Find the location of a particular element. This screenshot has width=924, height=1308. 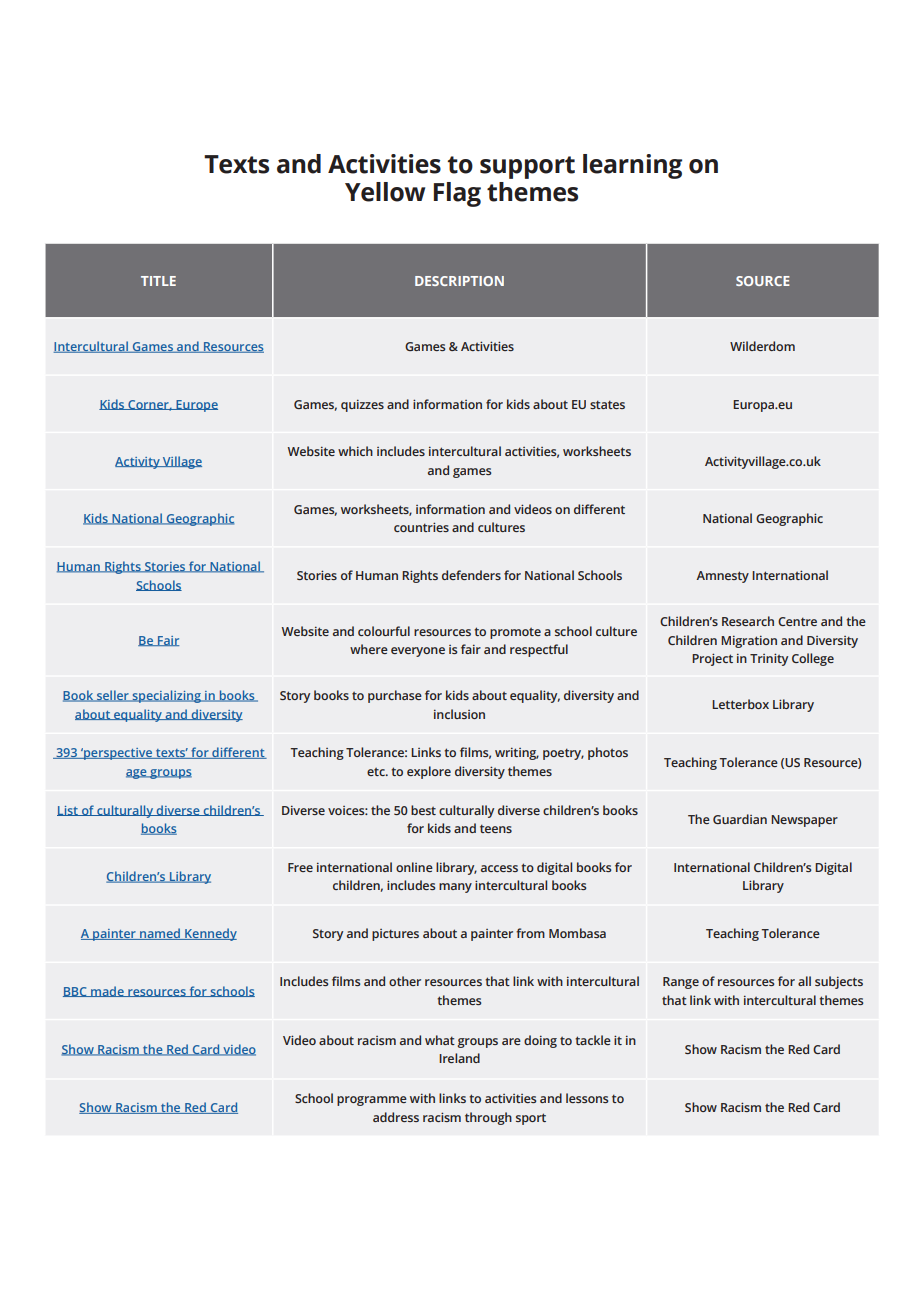

made is located at coordinates (107, 991).
